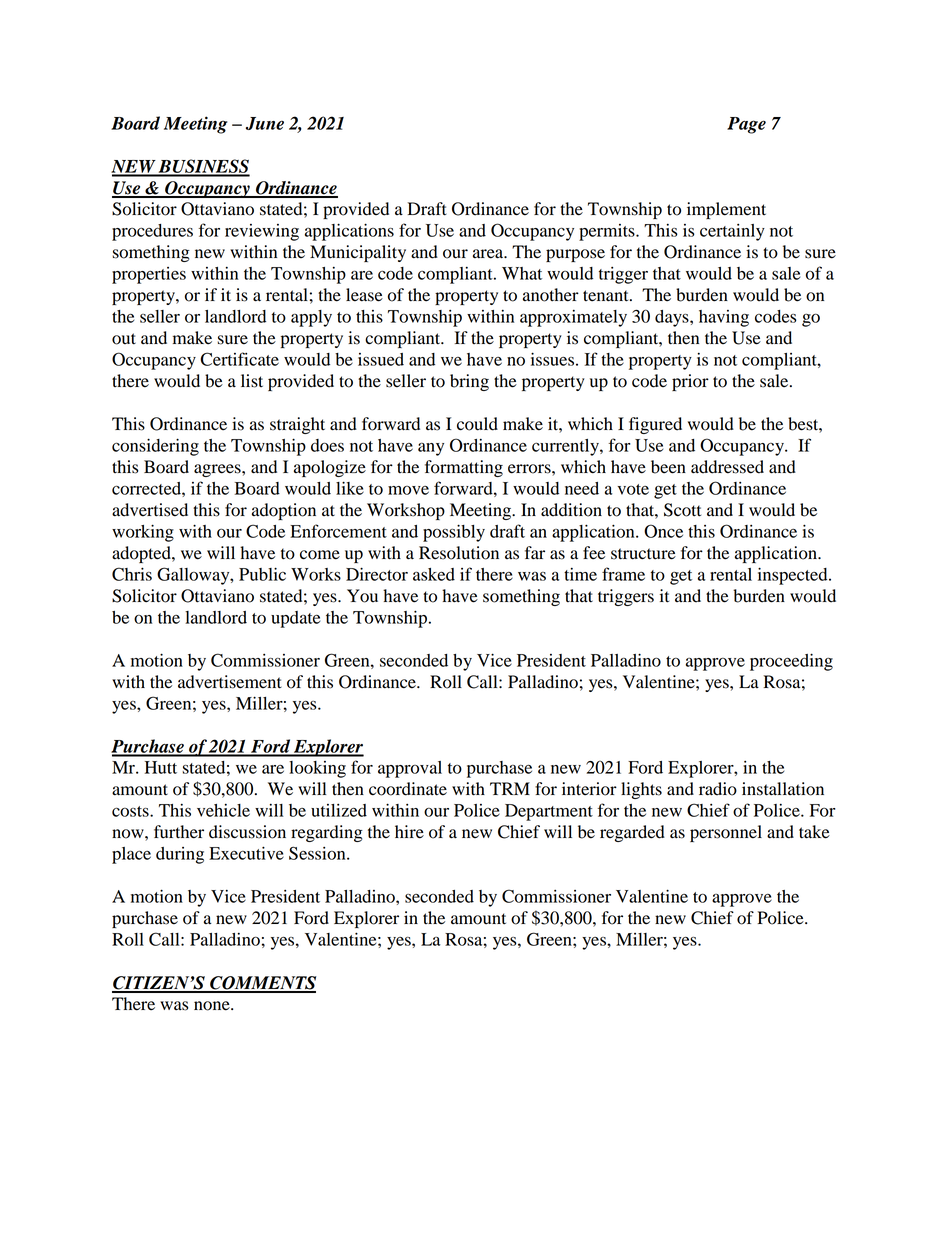 This document has height=1233, width=952. What do you see at coordinates (262, 984) in the document?
I see `COMMENTS` at bounding box center [262, 984].
